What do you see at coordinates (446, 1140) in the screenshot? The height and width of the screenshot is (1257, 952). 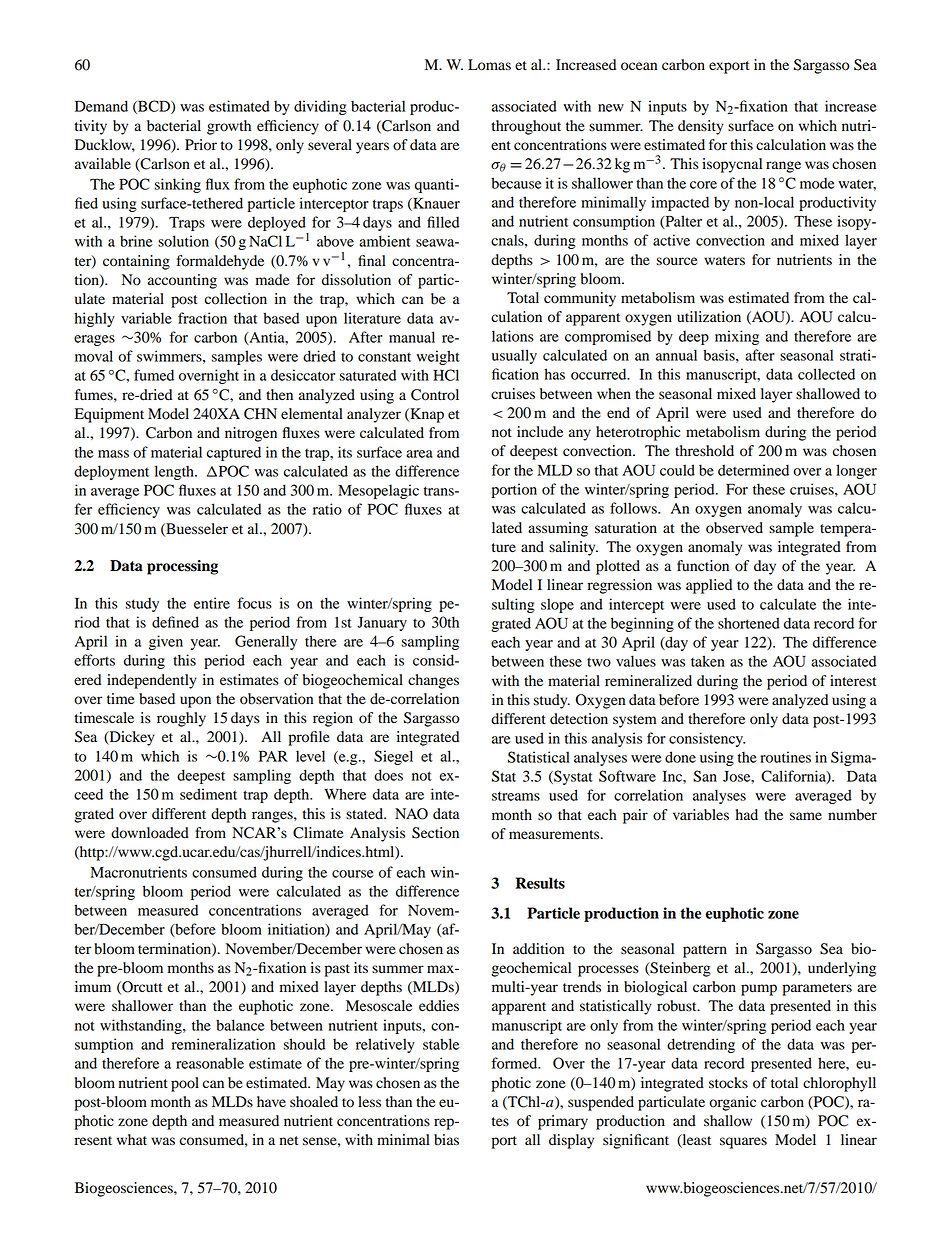 I see `bias` at bounding box center [446, 1140].
